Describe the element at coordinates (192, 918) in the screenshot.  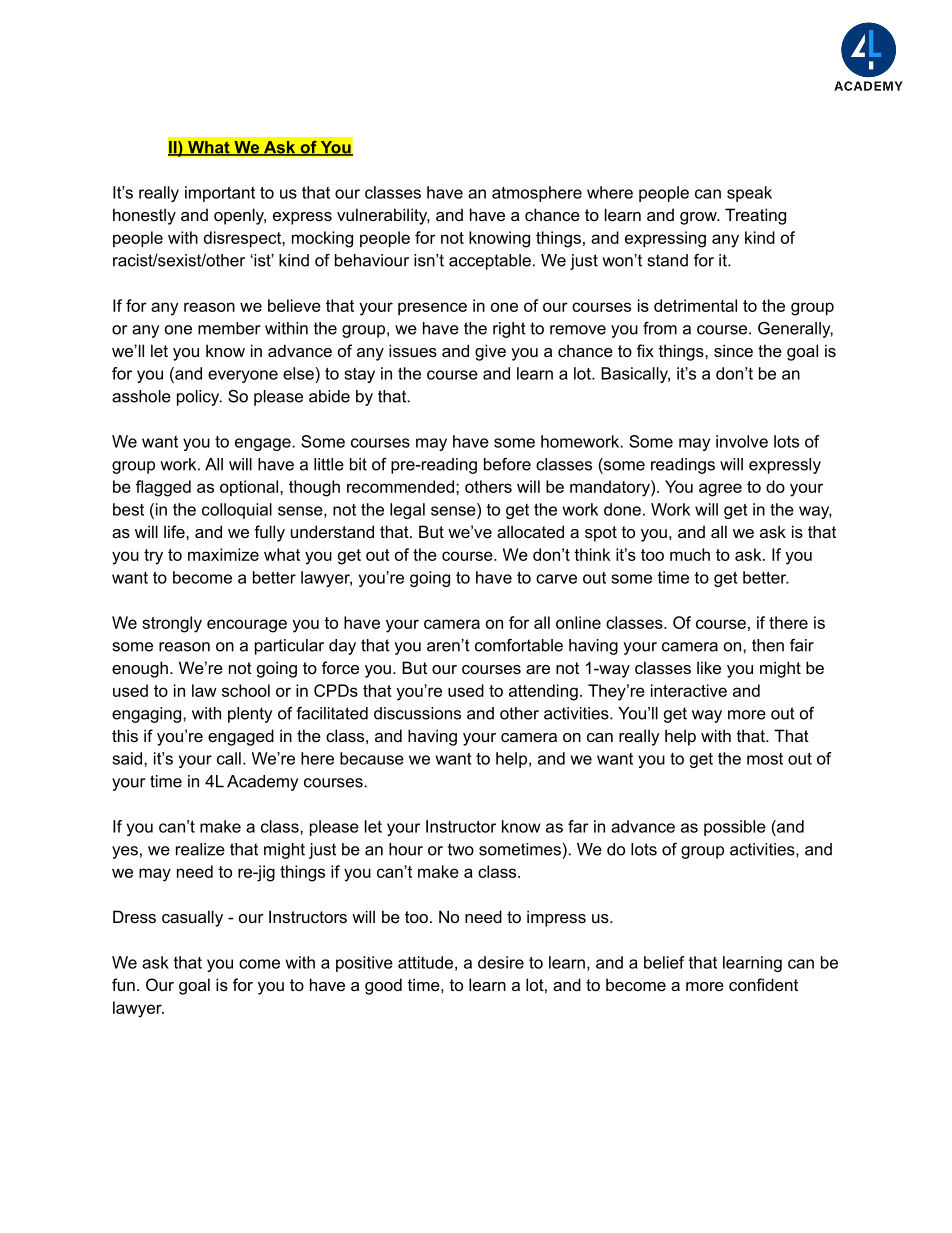
I see `casually` at that location.
